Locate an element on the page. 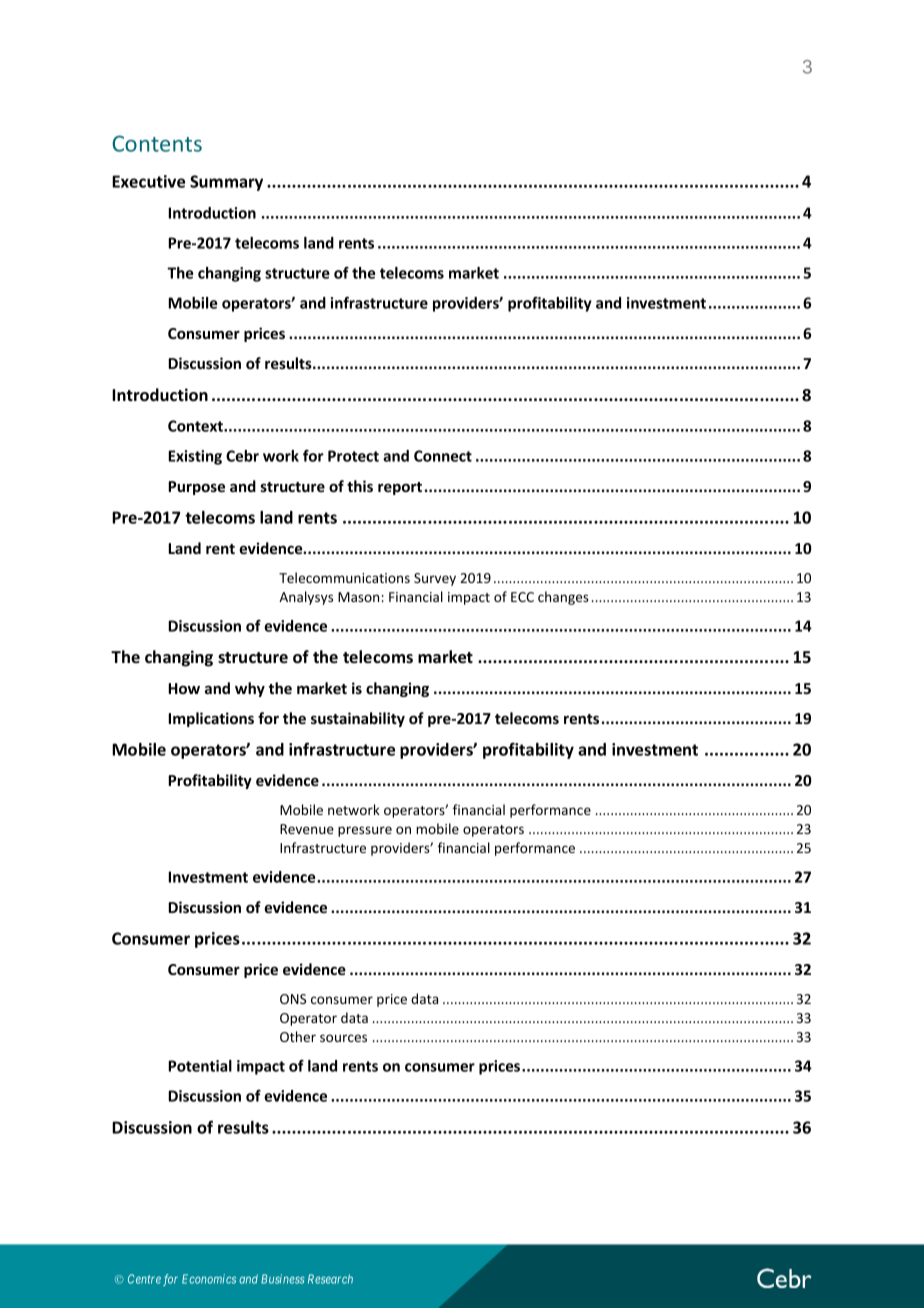  Summary is located at coordinates (226, 183).
